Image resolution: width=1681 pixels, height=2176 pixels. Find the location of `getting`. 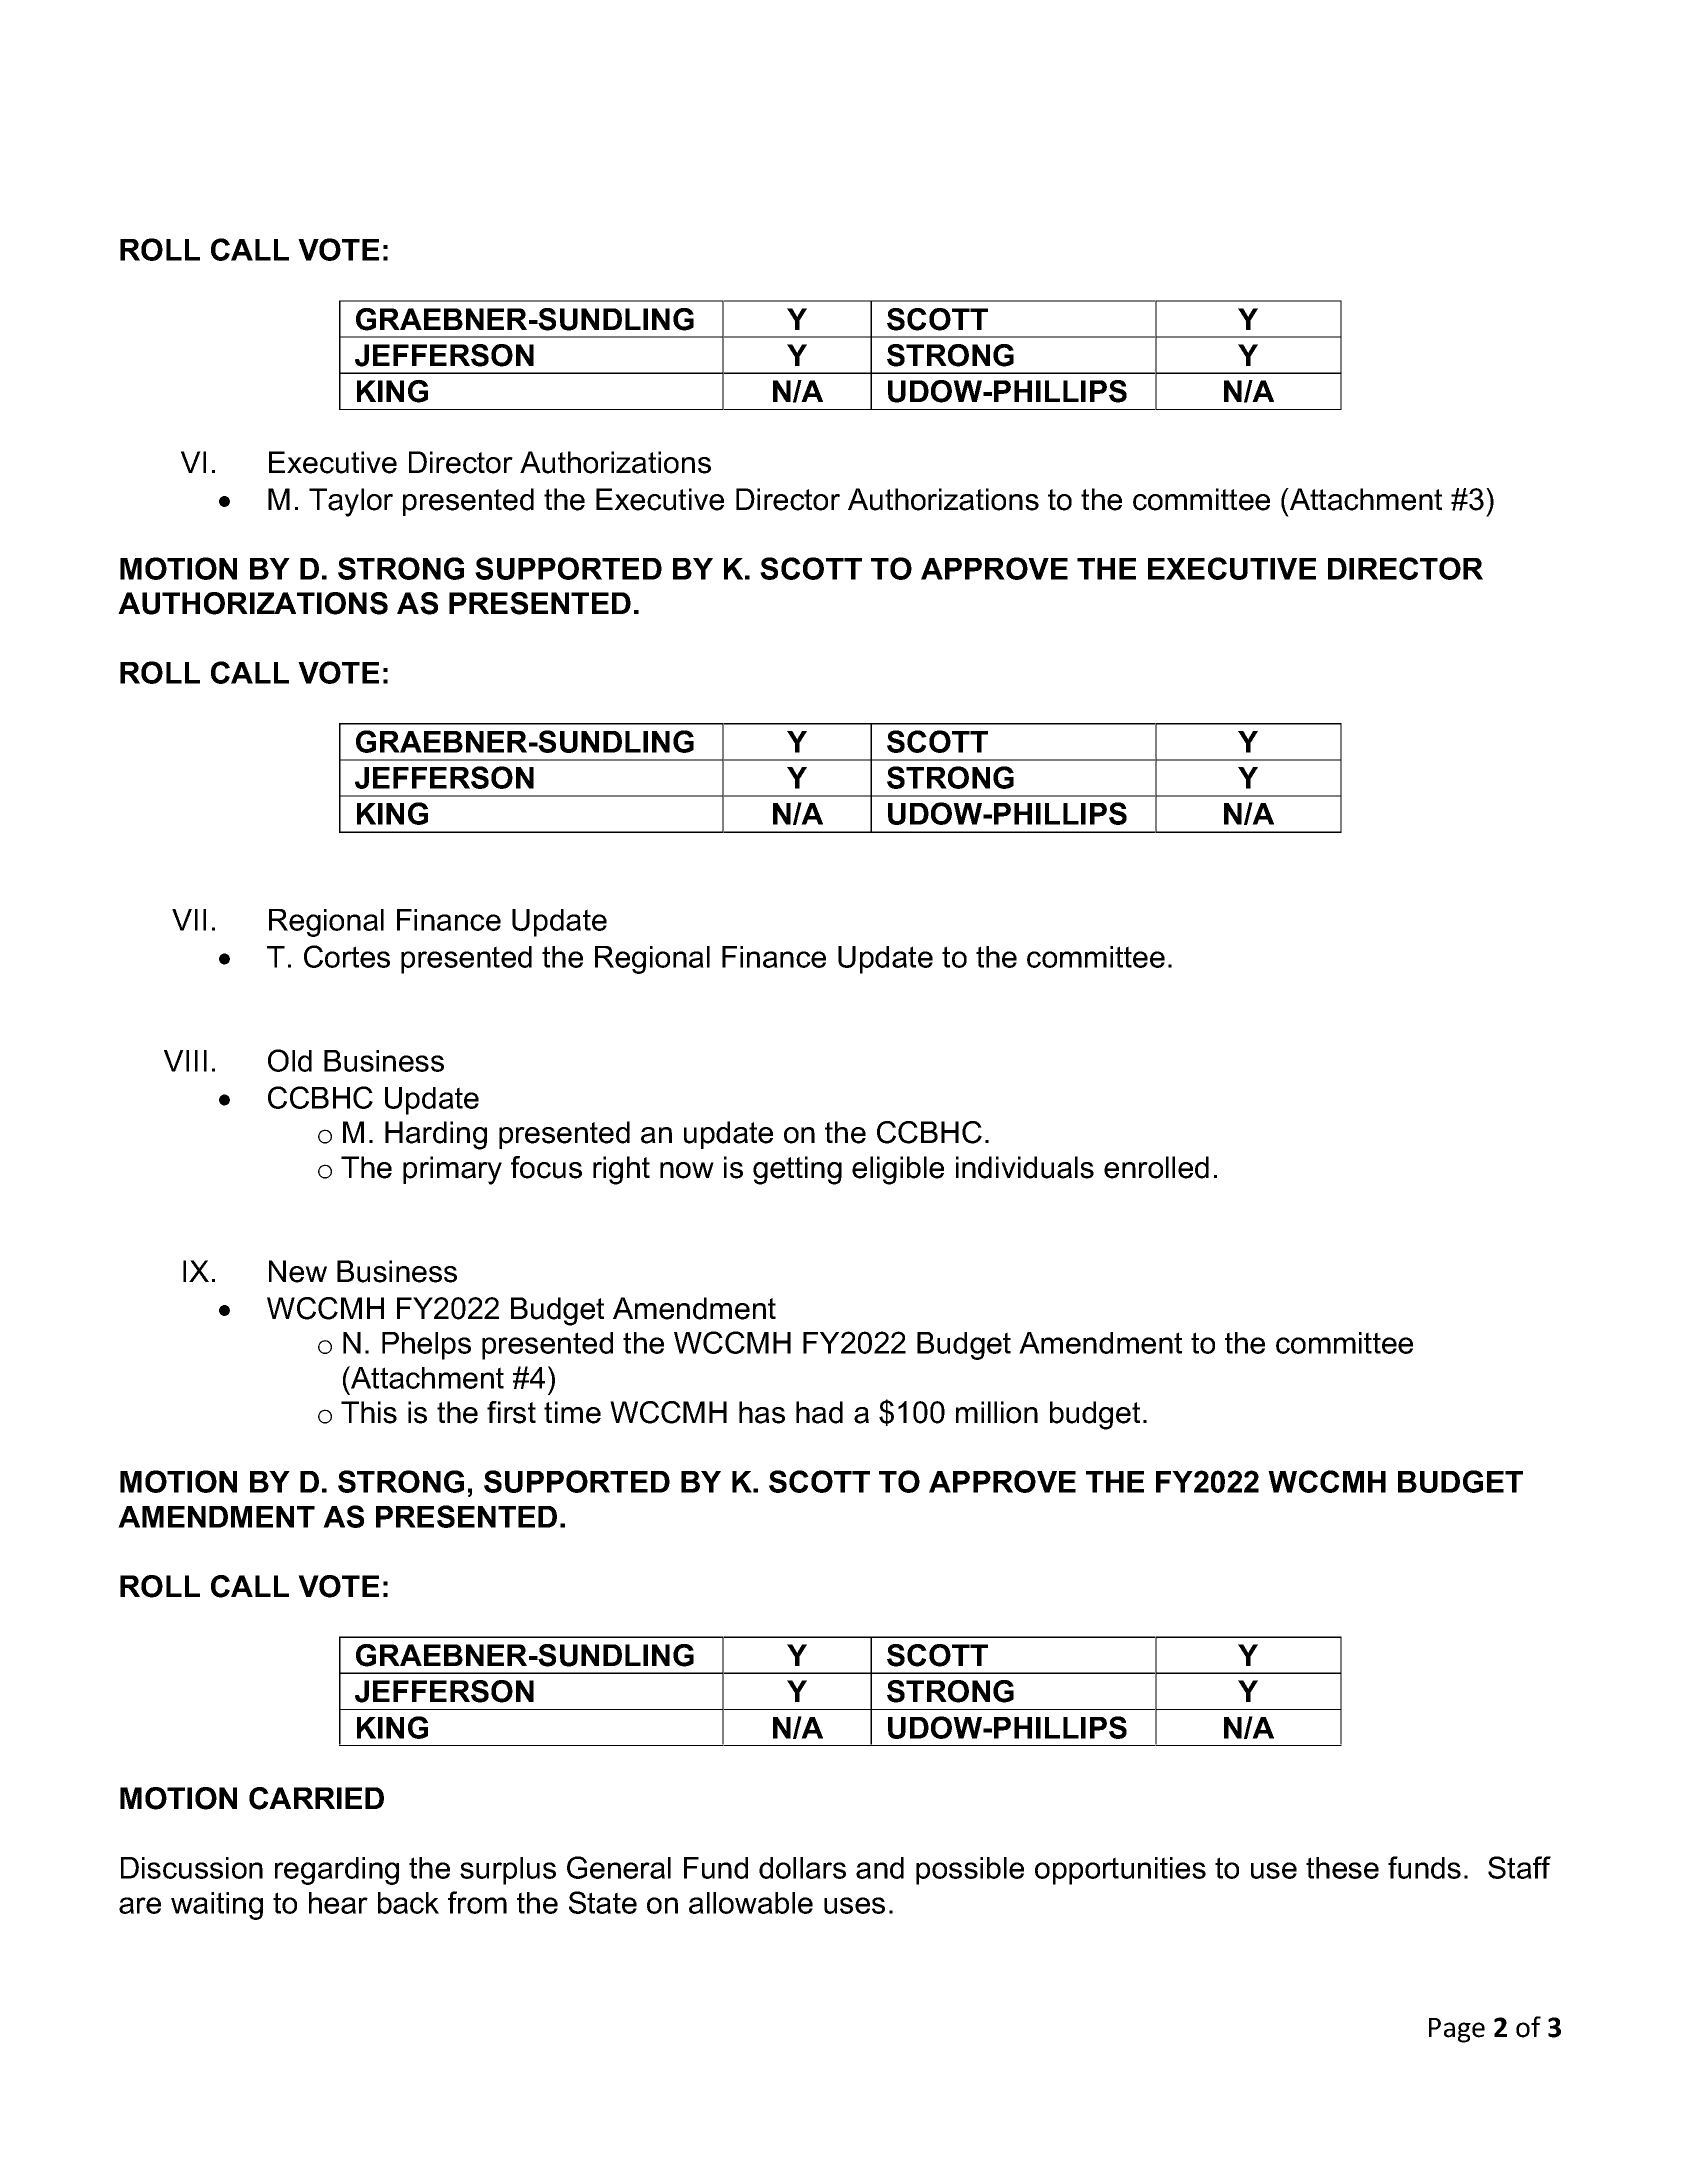

getting is located at coordinates (797, 1170).
